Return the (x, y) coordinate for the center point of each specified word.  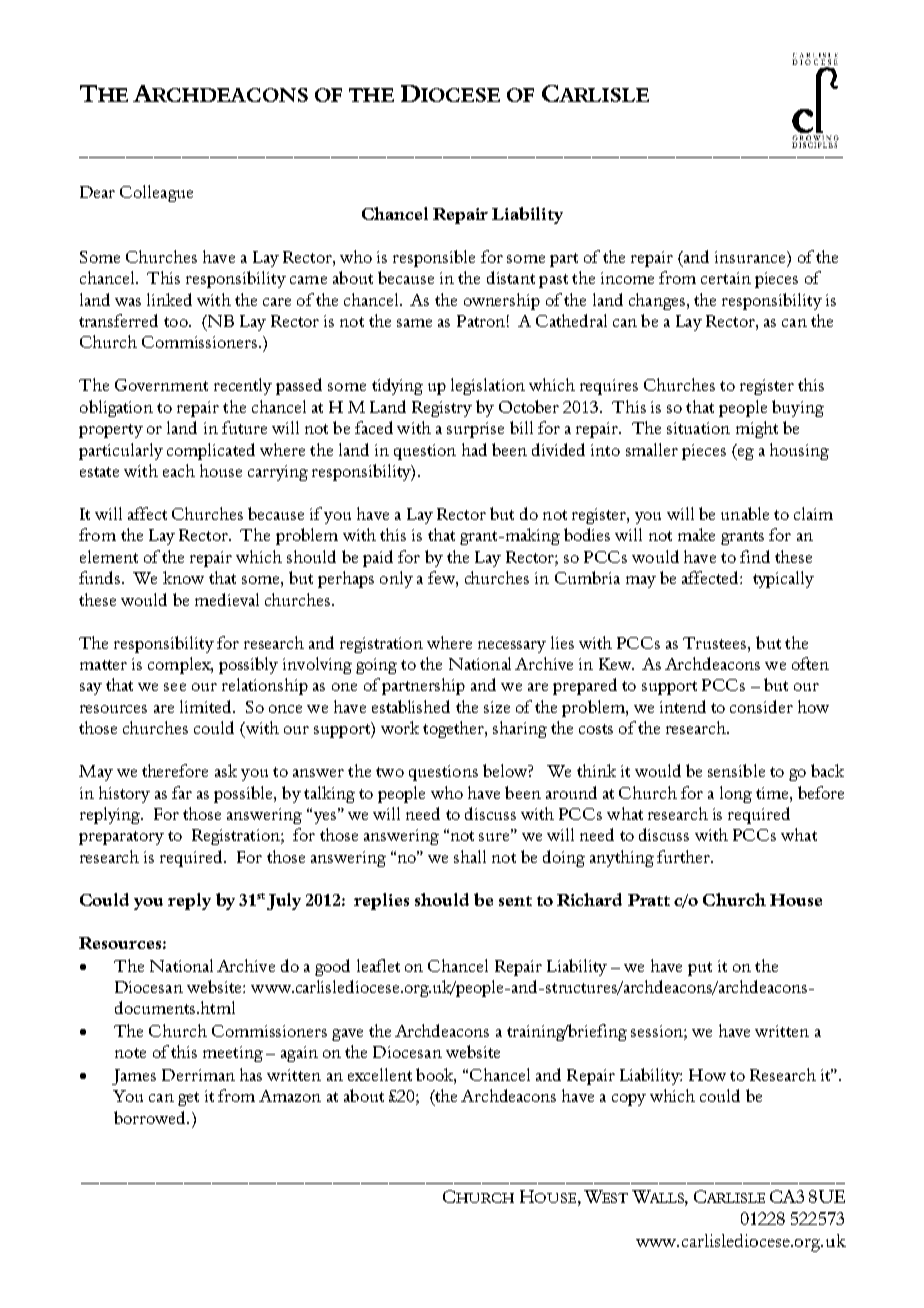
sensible (736, 770)
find (755, 556)
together (454, 729)
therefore (175, 770)
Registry (442, 409)
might (757, 429)
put (700, 969)
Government (161, 385)
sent (515, 901)
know (183, 577)
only (396, 579)
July (284, 901)
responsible (434, 258)
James (134, 1077)
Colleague (156, 193)
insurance (751, 257)
